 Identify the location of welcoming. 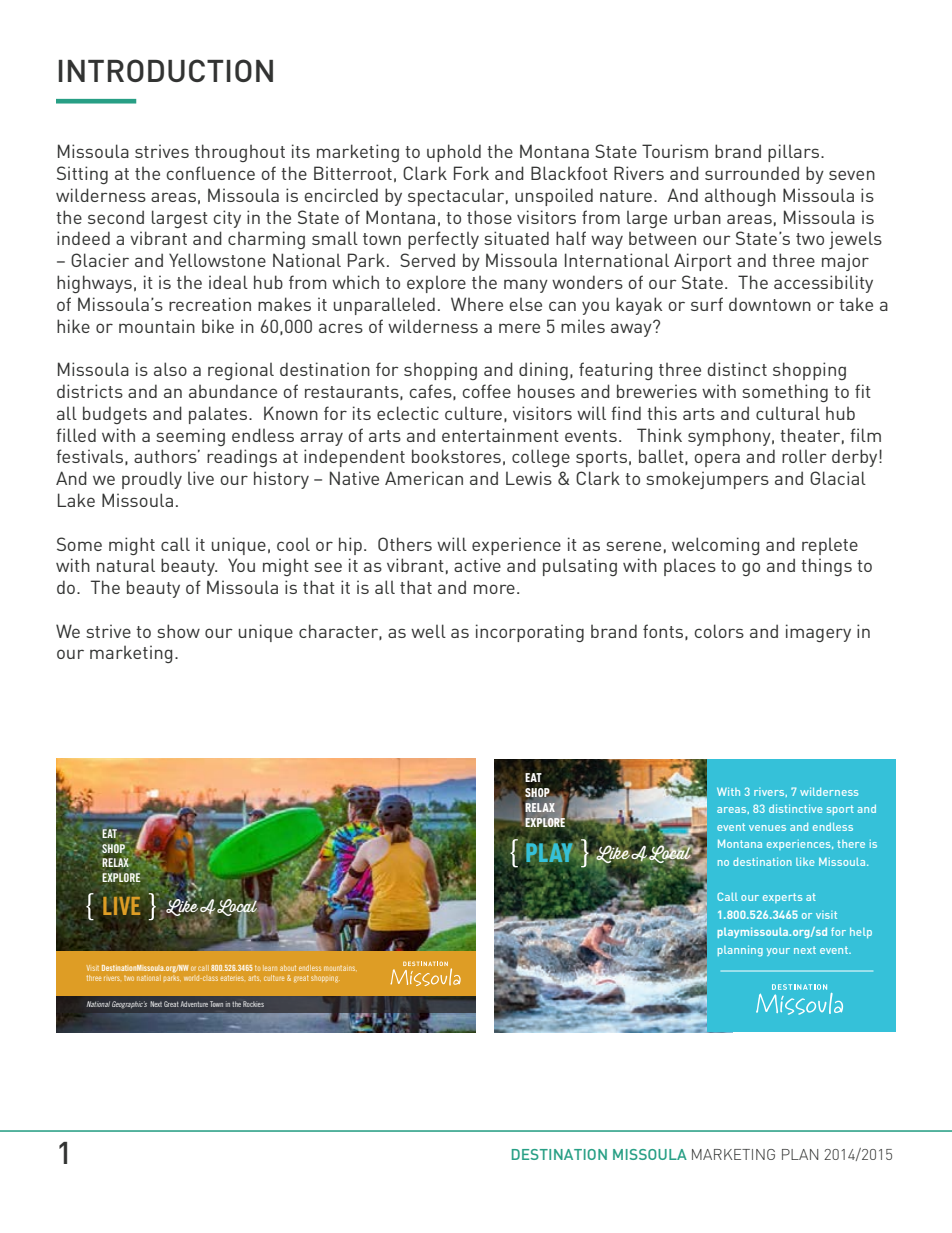
(715, 546).
